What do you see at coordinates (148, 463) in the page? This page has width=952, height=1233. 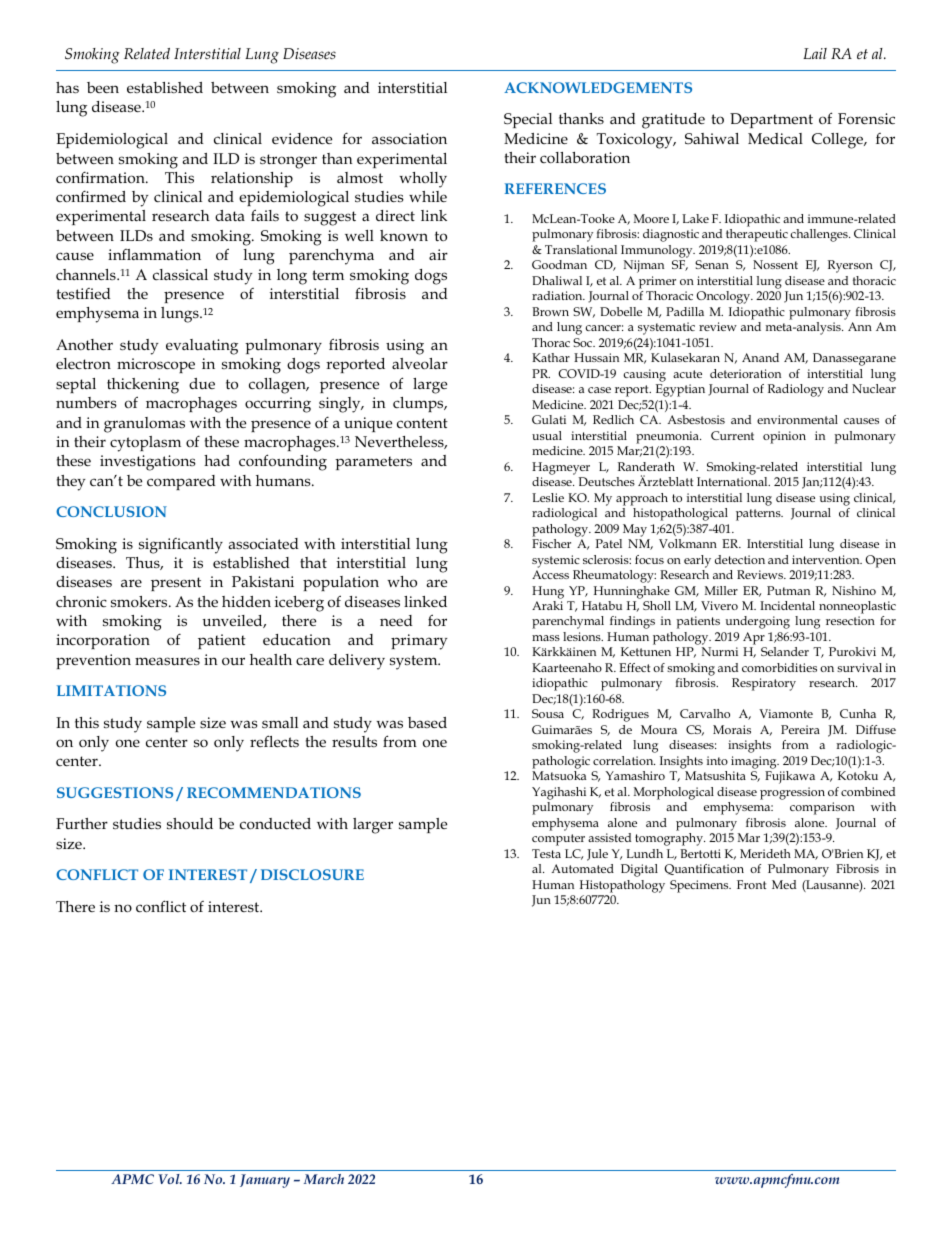 I see `investigations` at bounding box center [148, 463].
